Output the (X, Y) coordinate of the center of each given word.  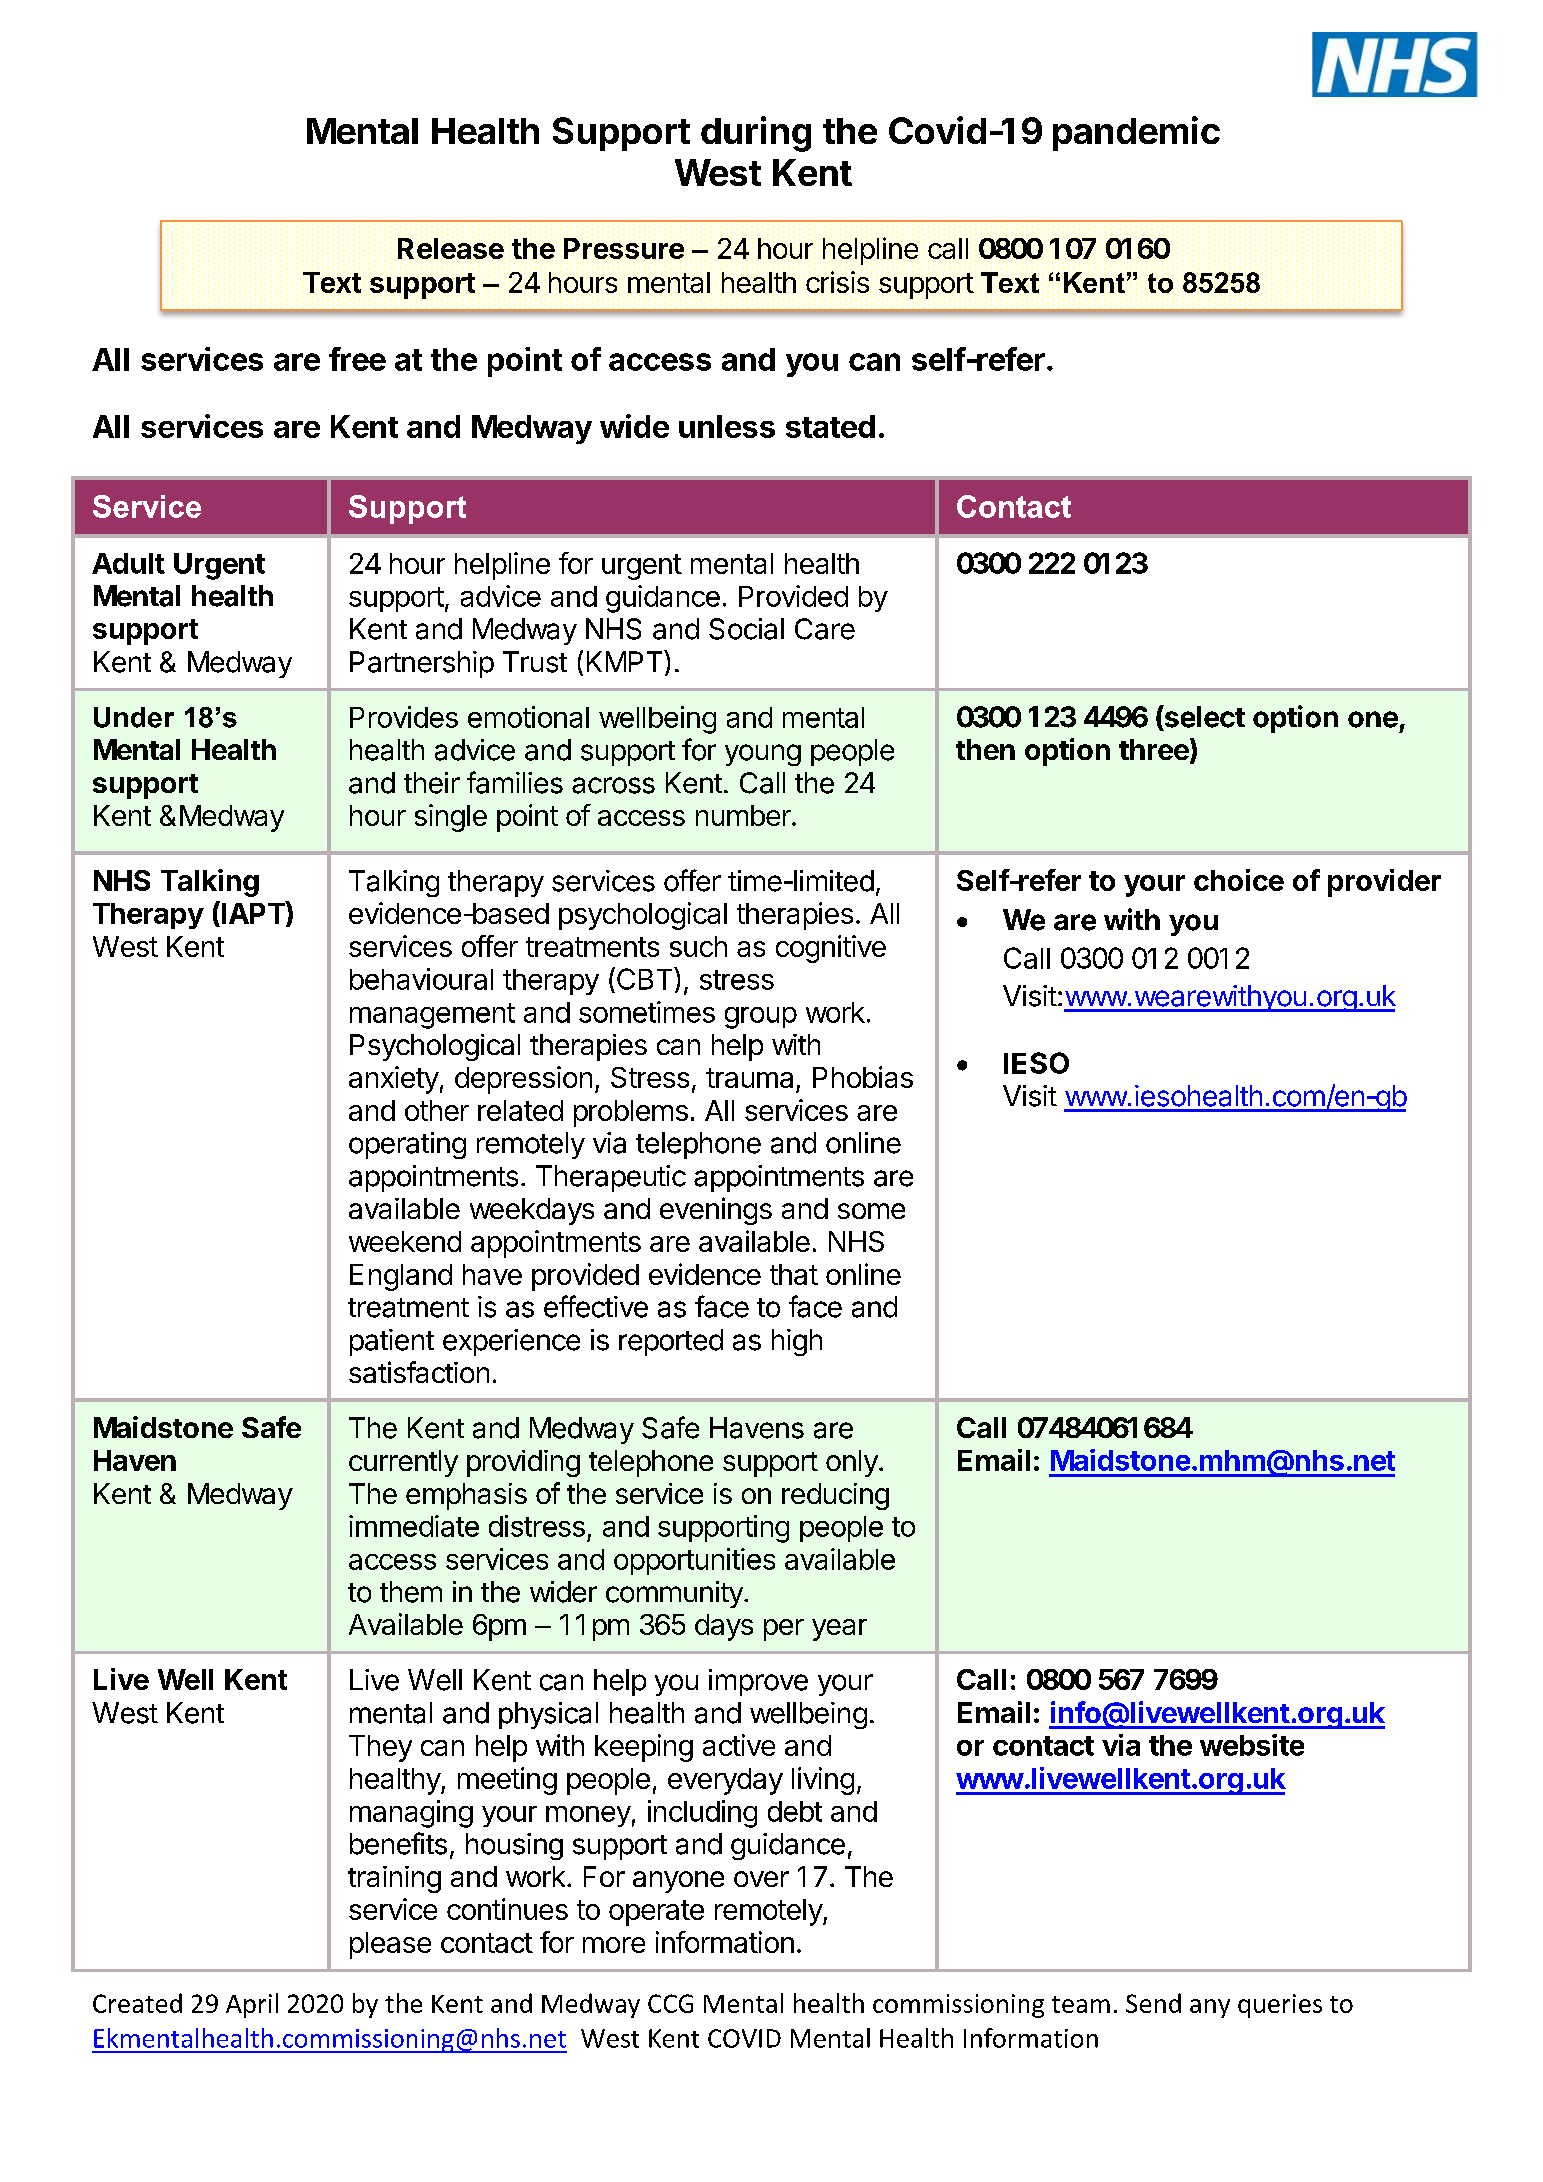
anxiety (394, 1080)
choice (1239, 880)
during (756, 134)
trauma (749, 1078)
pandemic (1136, 133)
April (252, 2005)
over (761, 1879)
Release (451, 248)
